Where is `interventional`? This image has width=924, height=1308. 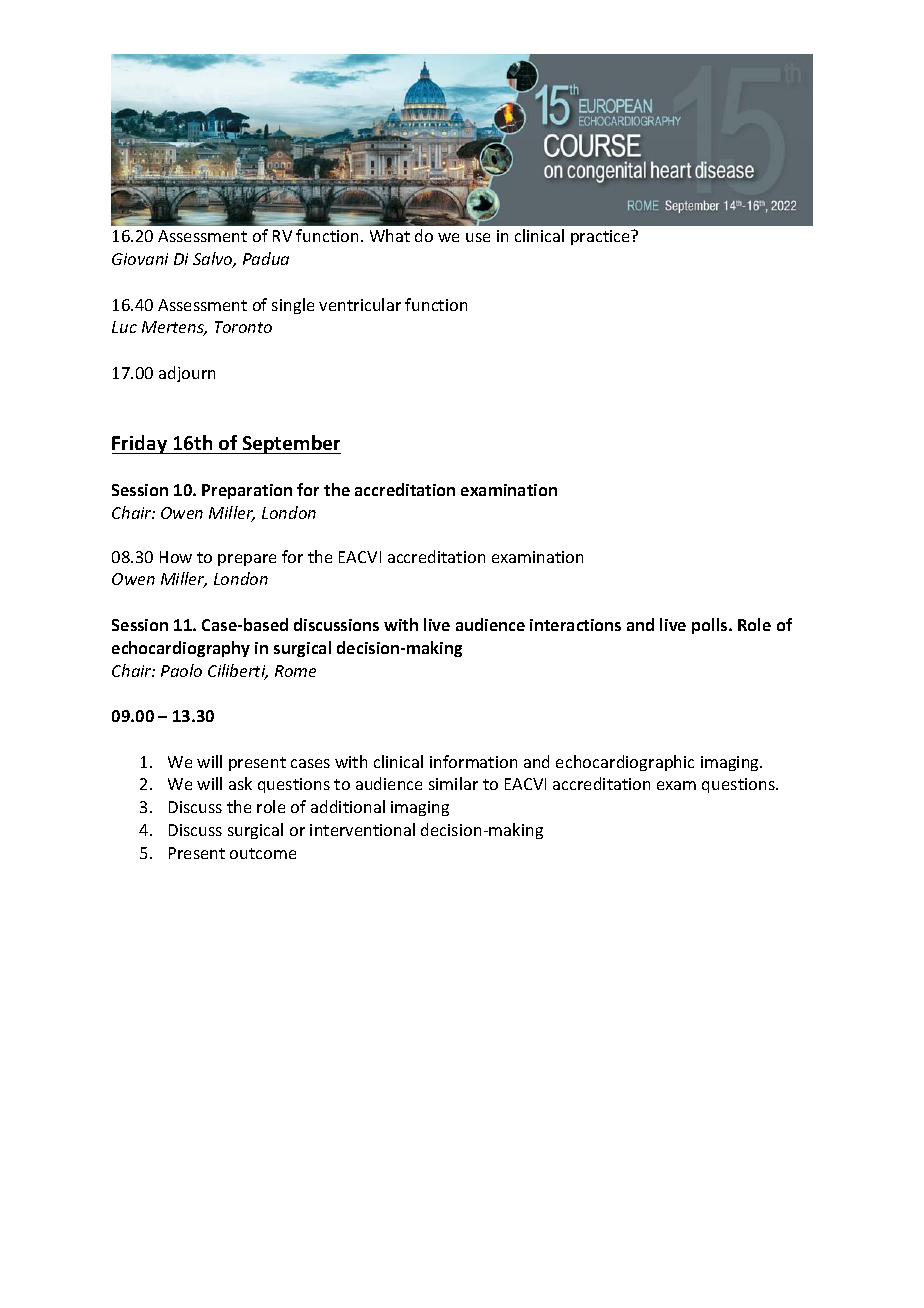 interventional is located at coordinates (362, 829).
